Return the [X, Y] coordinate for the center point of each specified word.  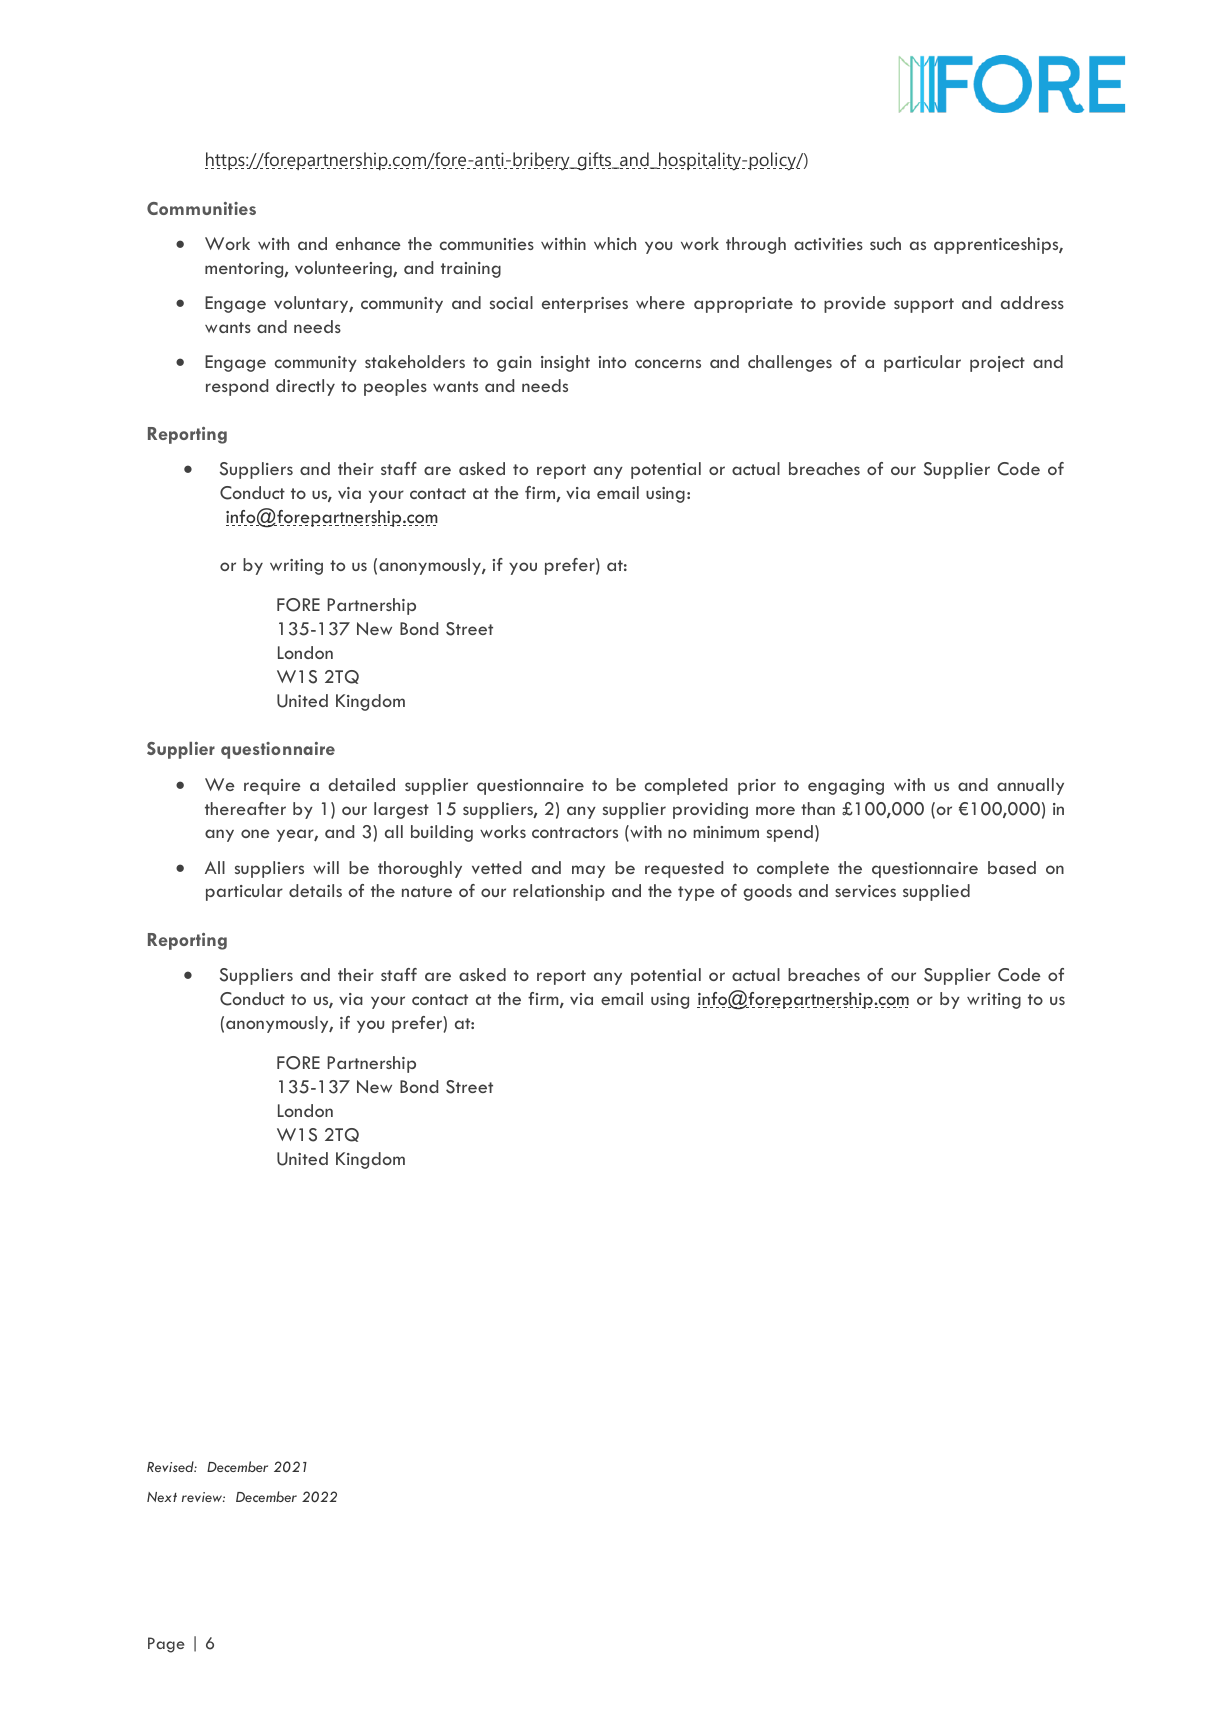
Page [166, 1645]
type [696, 893]
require [272, 787]
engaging [846, 787]
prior [757, 787]
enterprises [585, 305]
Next [162, 1497]
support [924, 305]
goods [767, 892]
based [1012, 867]
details [315, 890]
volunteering [344, 269]
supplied [936, 892]
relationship [559, 892]
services [865, 891]
